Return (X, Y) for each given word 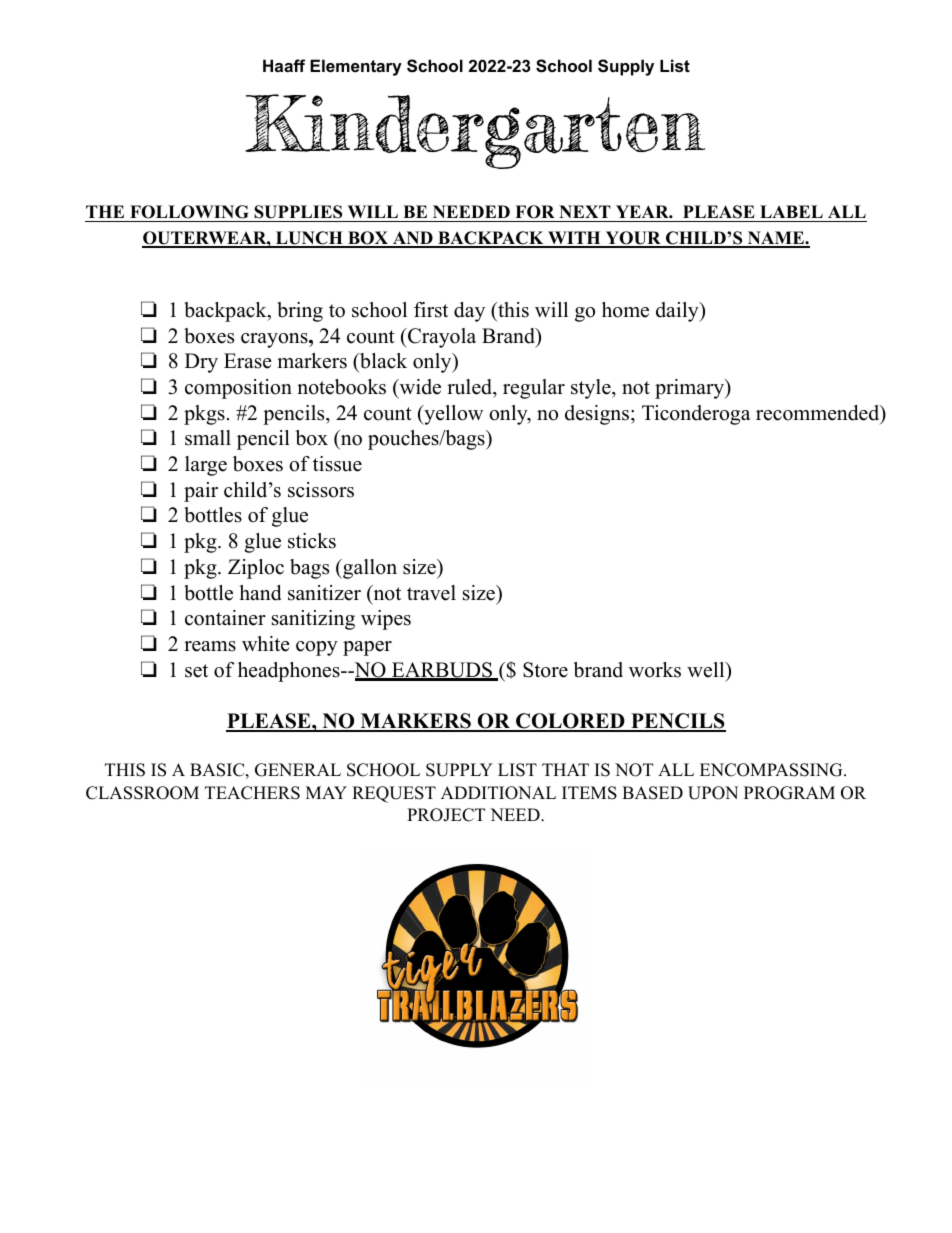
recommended (819, 414)
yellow (452, 415)
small (208, 438)
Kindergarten (475, 131)
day (469, 312)
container (225, 618)
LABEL (791, 211)
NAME (775, 239)
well (707, 670)
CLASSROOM (142, 793)
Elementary (356, 67)
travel (431, 593)
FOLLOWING (189, 213)
